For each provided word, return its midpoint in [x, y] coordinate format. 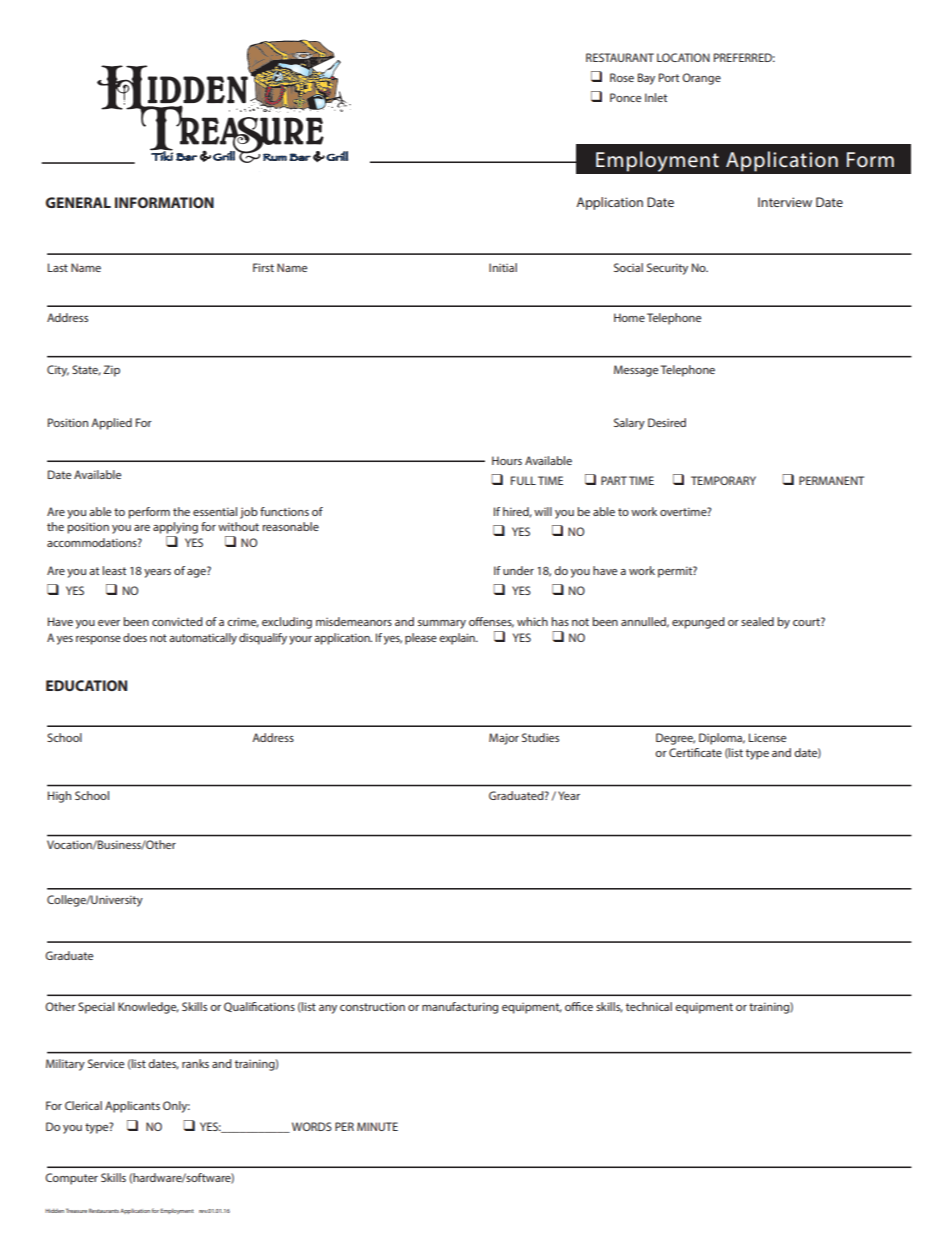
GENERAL [78, 202]
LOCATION [683, 57]
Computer [71, 1179]
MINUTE [377, 1126]
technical [649, 1006]
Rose [622, 77]
